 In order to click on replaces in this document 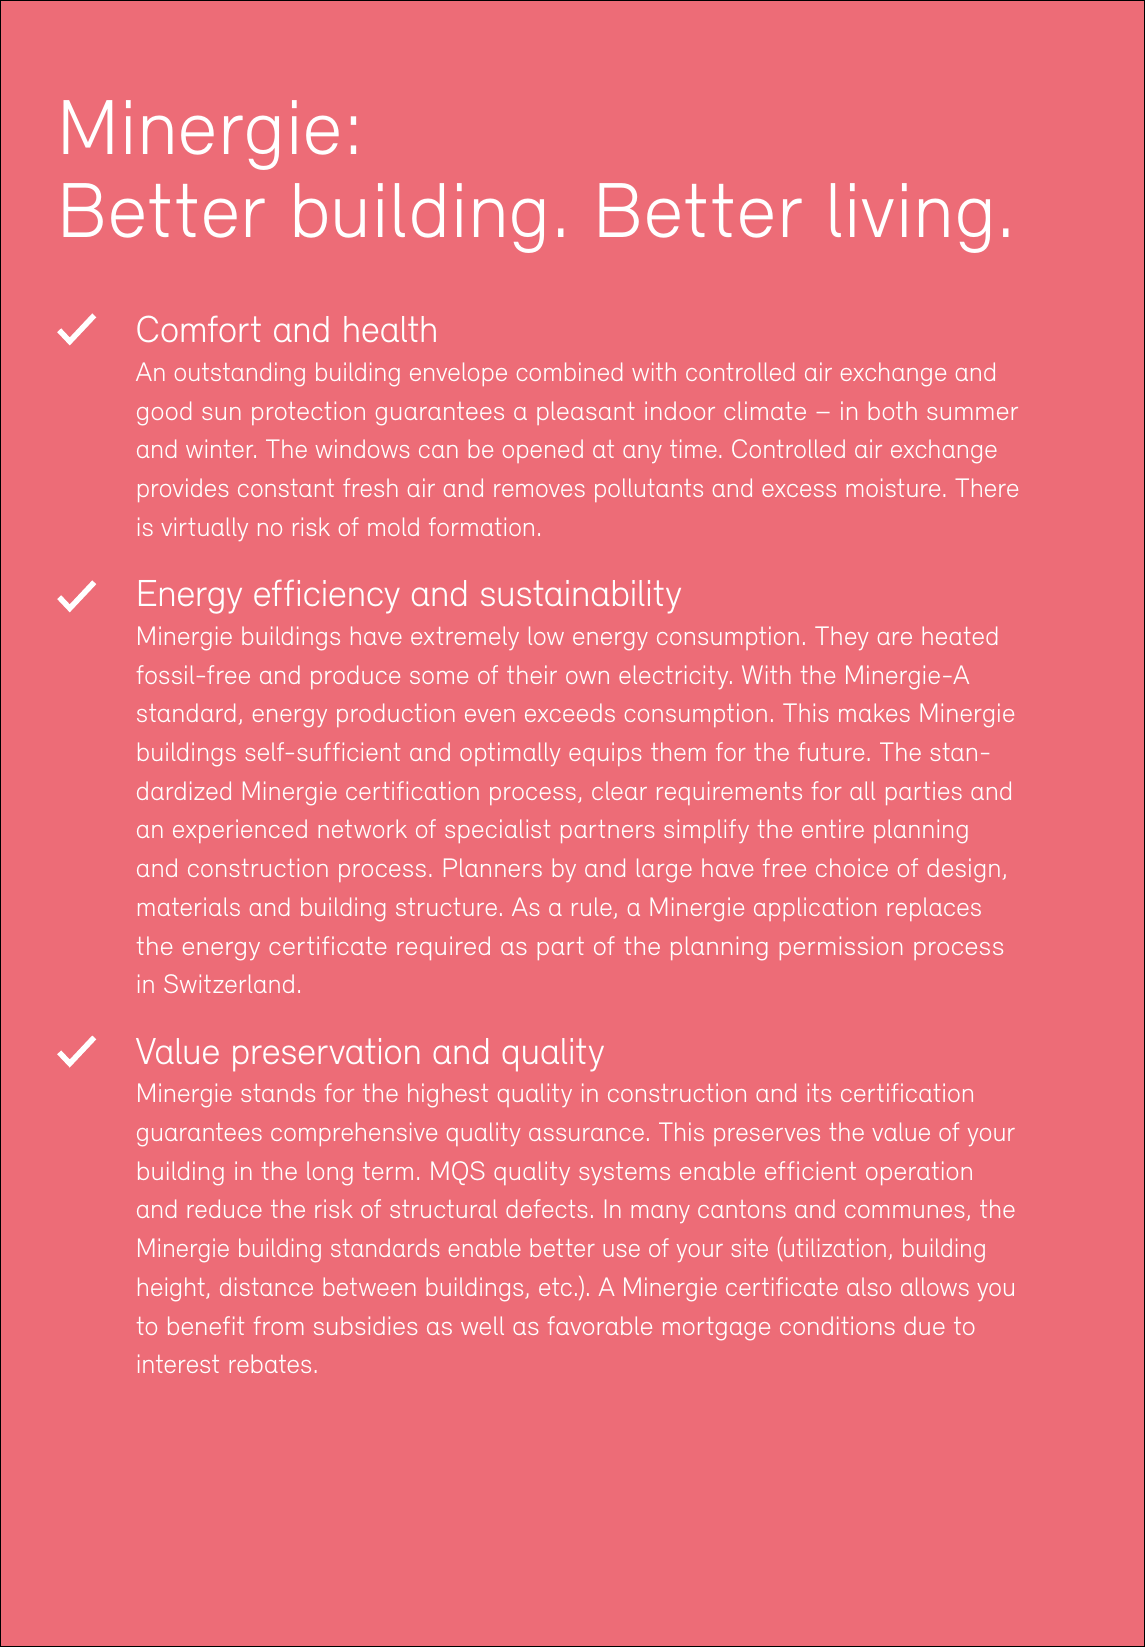, I will do `click(934, 909)`.
